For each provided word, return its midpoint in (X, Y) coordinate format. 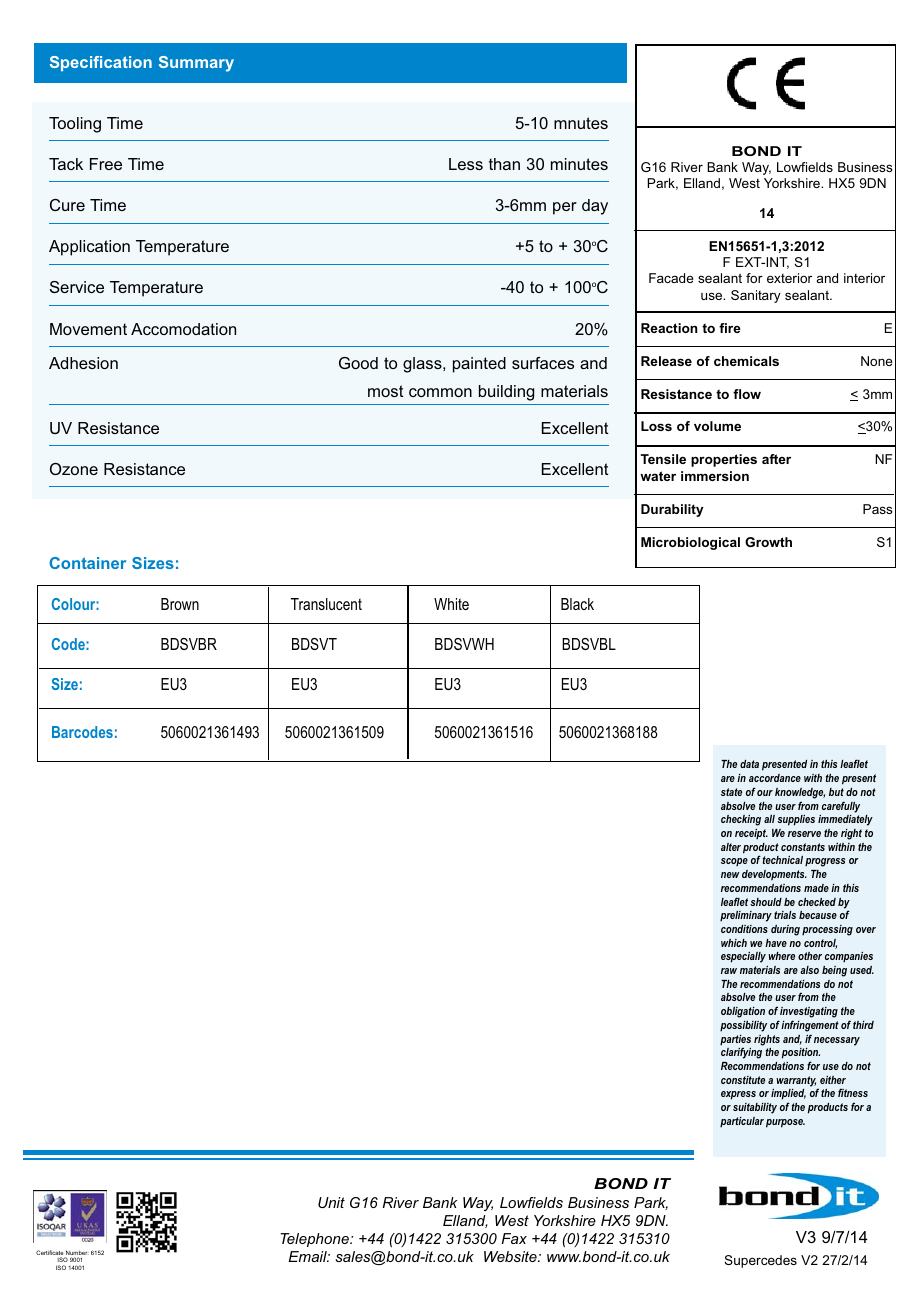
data (749, 764)
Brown (180, 604)
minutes (579, 164)
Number (76, 1254)
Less (466, 164)
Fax (514, 1238)
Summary (196, 64)
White (451, 604)
